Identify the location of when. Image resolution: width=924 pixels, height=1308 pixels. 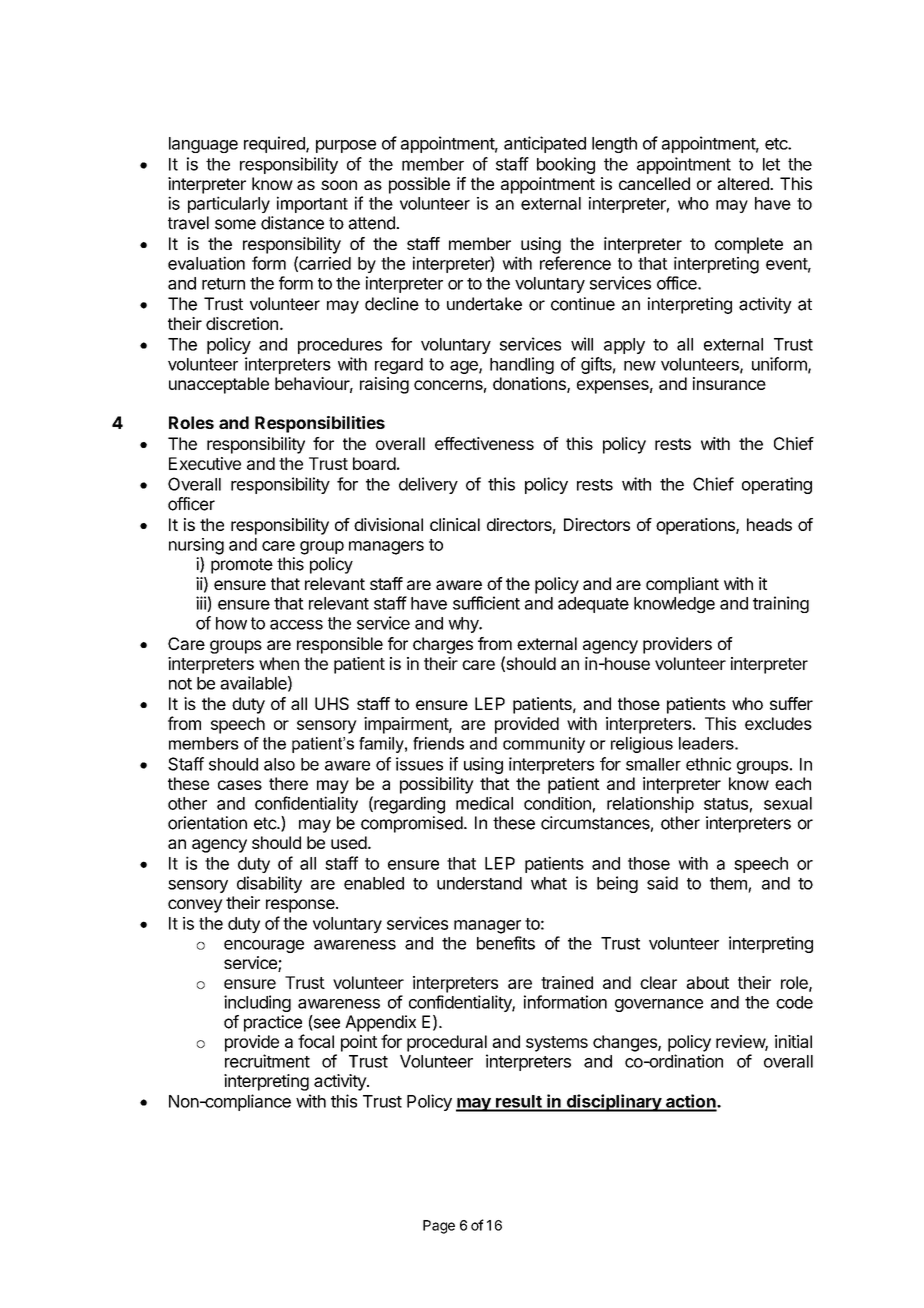
(279, 663).
